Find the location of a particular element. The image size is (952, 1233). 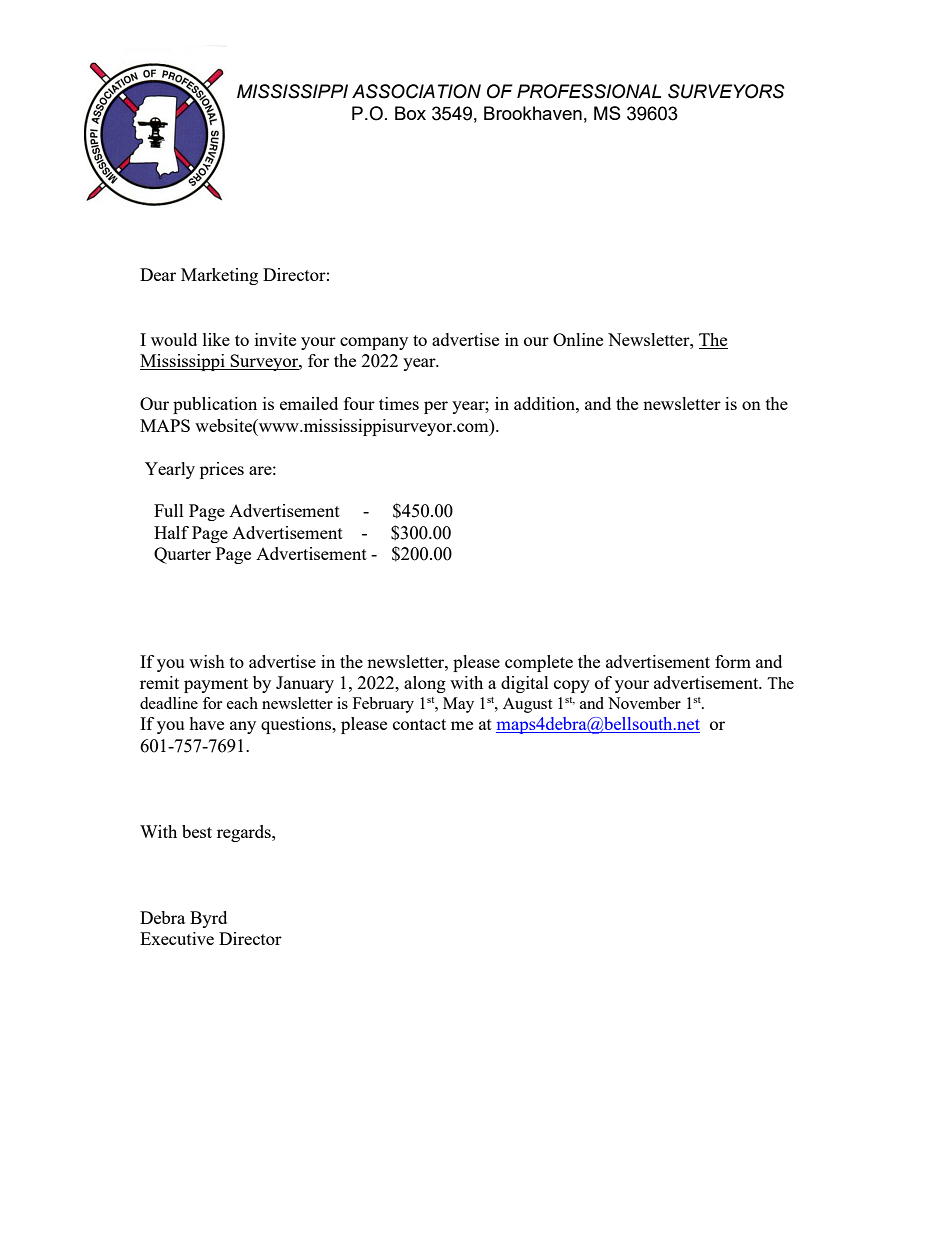

Byrd is located at coordinates (208, 919).
